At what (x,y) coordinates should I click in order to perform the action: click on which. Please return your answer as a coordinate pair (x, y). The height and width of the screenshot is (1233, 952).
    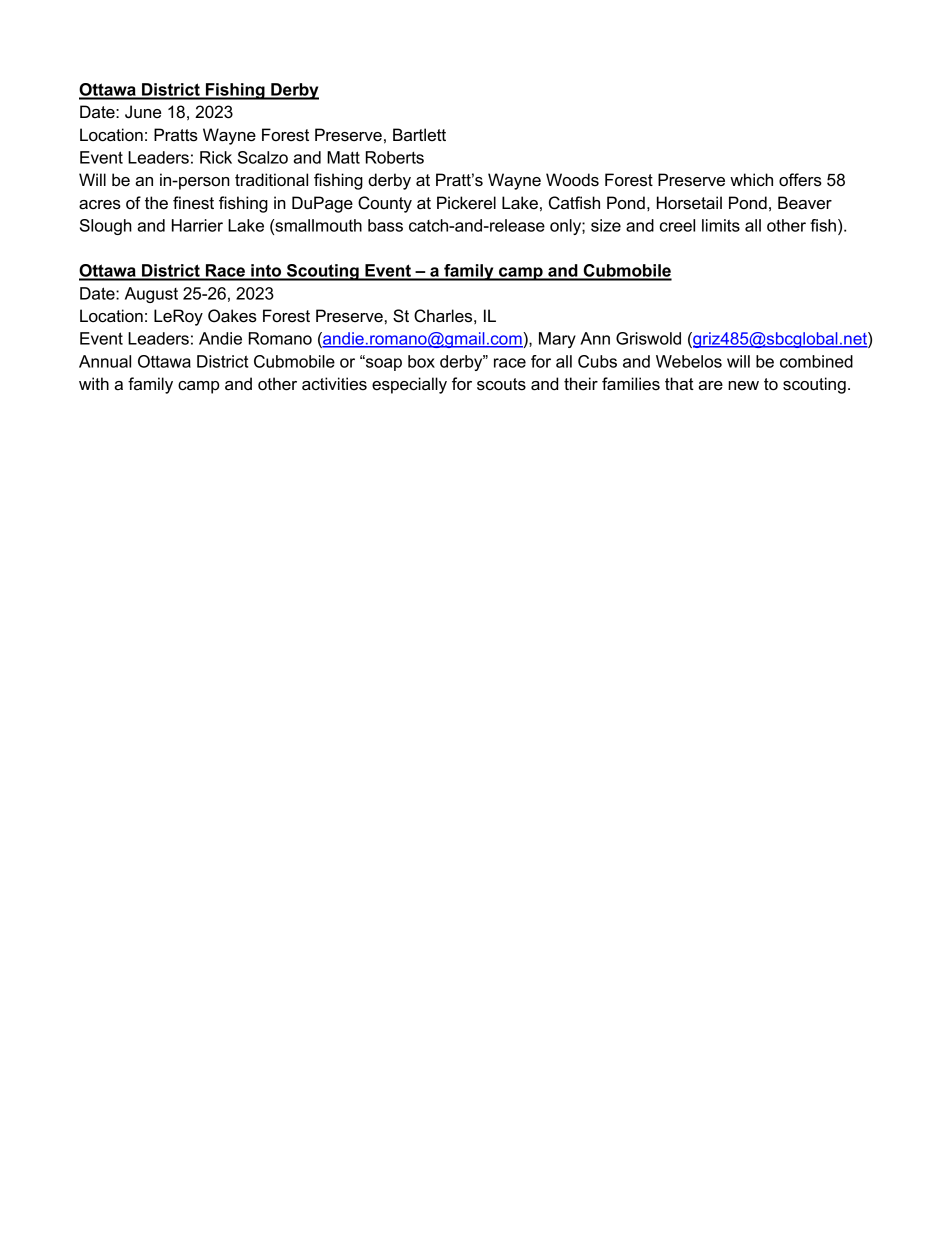
    Looking at the image, I should click on (751, 180).
